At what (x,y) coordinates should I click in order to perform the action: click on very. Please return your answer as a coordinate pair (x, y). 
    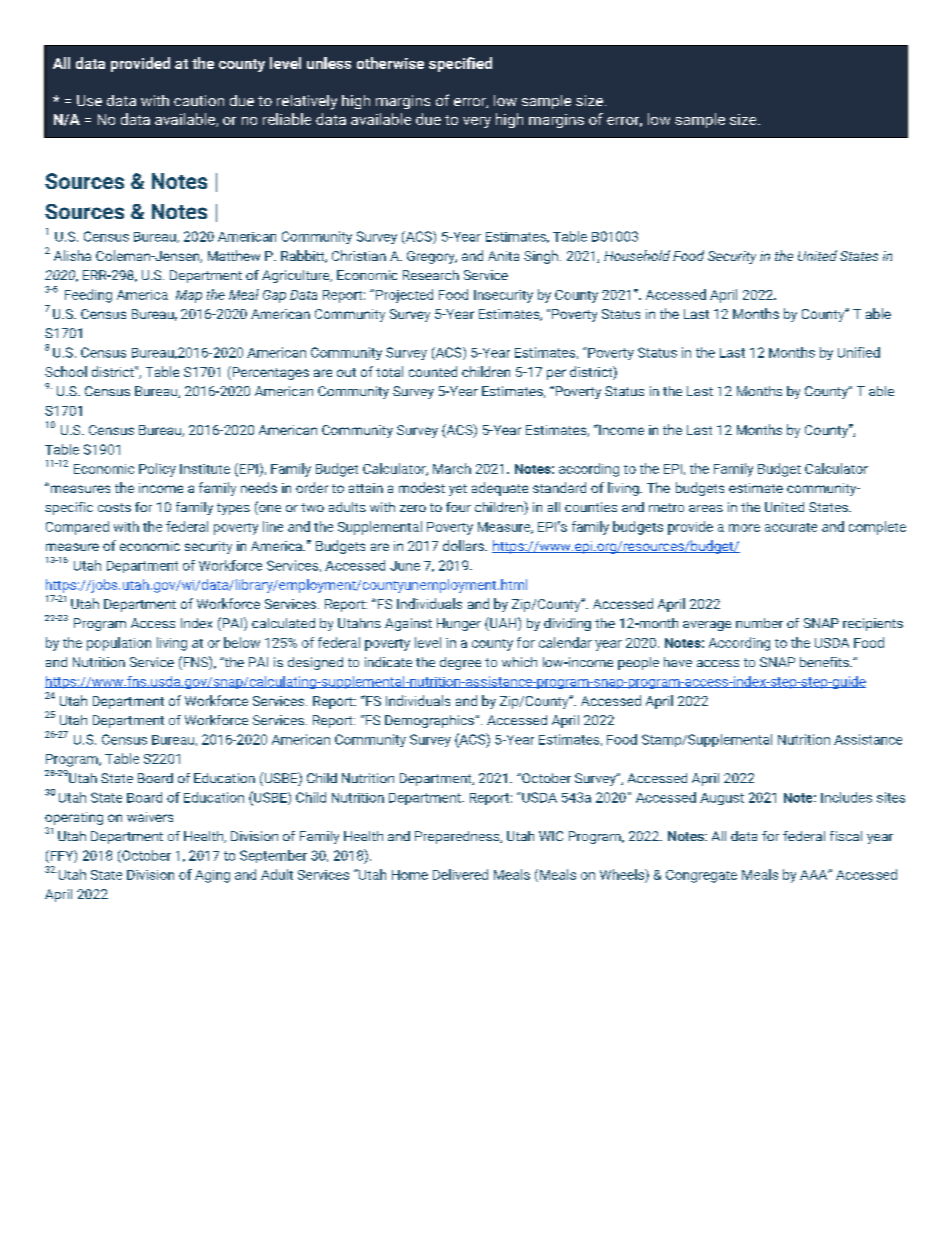
    Looking at the image, I should click on (477, 122).
